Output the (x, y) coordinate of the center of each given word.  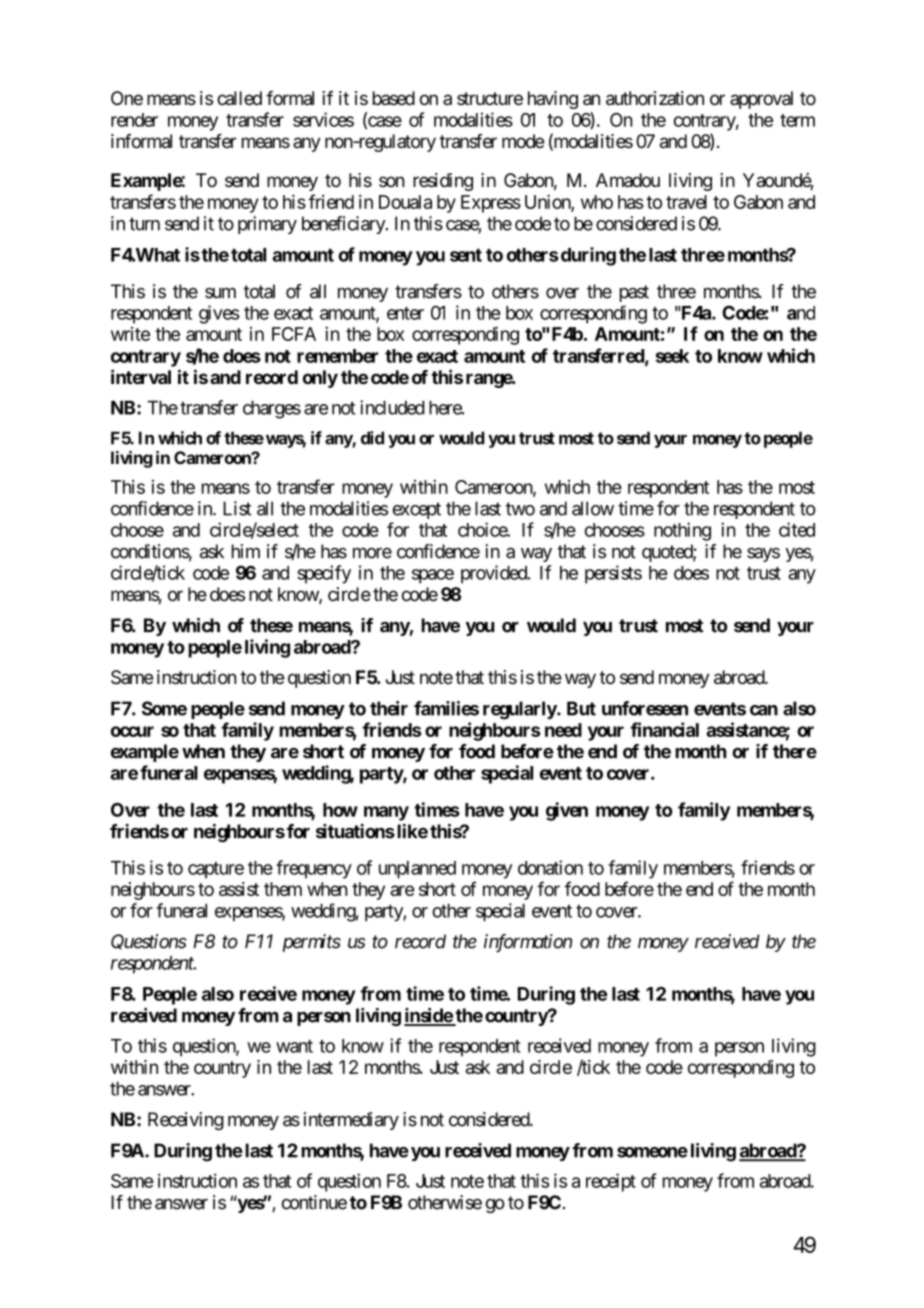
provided (495, 574)
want (294, 1046)
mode (523, 141)
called (239, 98)
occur (132, 731)
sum (220, 293)
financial (664, 729)
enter (405, 313)
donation (550, 867)
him (246, 551)
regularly (520, 710)
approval (761, 100)
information (528, 943)
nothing (682, 531)
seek (672, 356)
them (283, 889)
